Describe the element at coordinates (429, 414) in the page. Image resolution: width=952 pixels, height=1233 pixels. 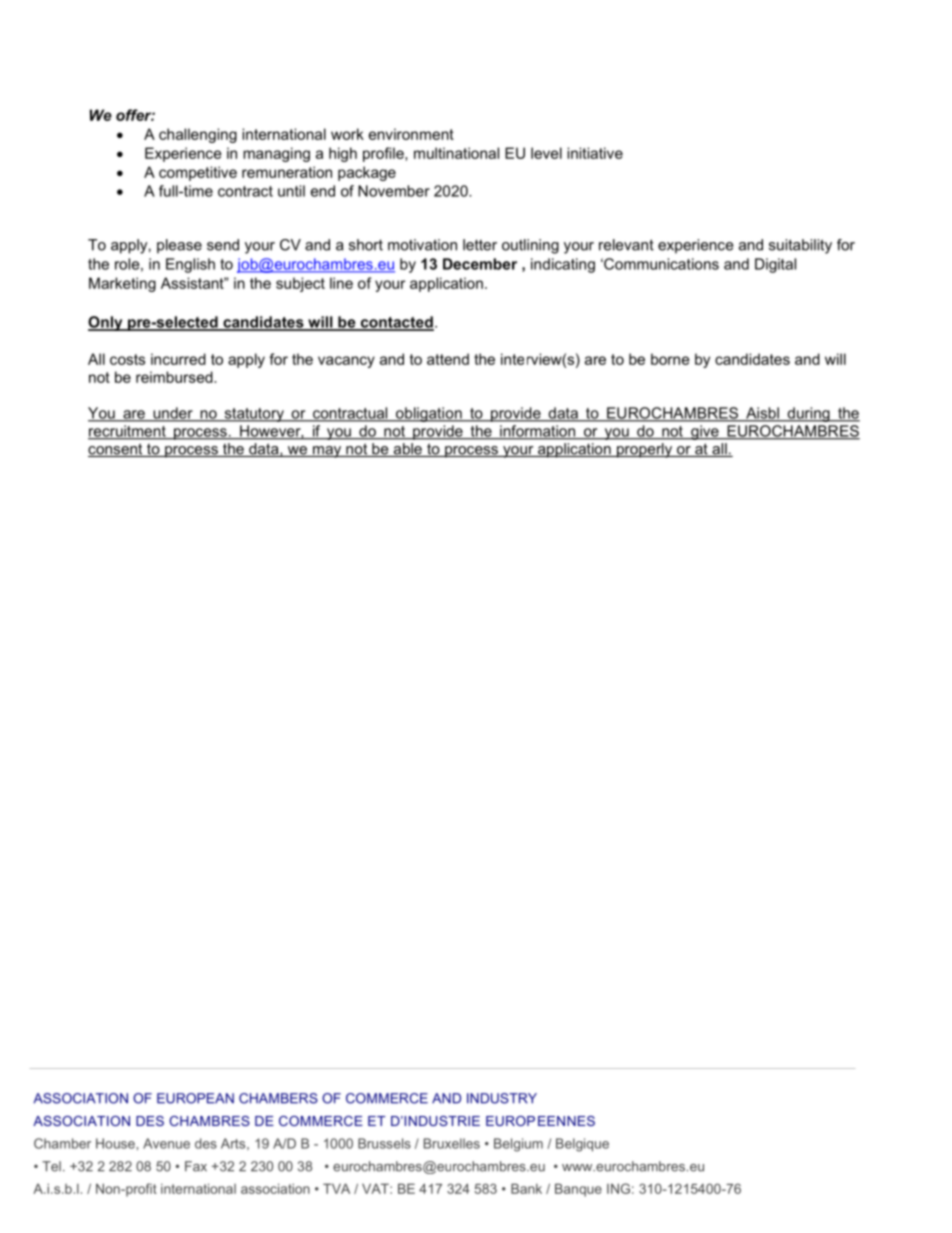
I see `obligation` at that location.
